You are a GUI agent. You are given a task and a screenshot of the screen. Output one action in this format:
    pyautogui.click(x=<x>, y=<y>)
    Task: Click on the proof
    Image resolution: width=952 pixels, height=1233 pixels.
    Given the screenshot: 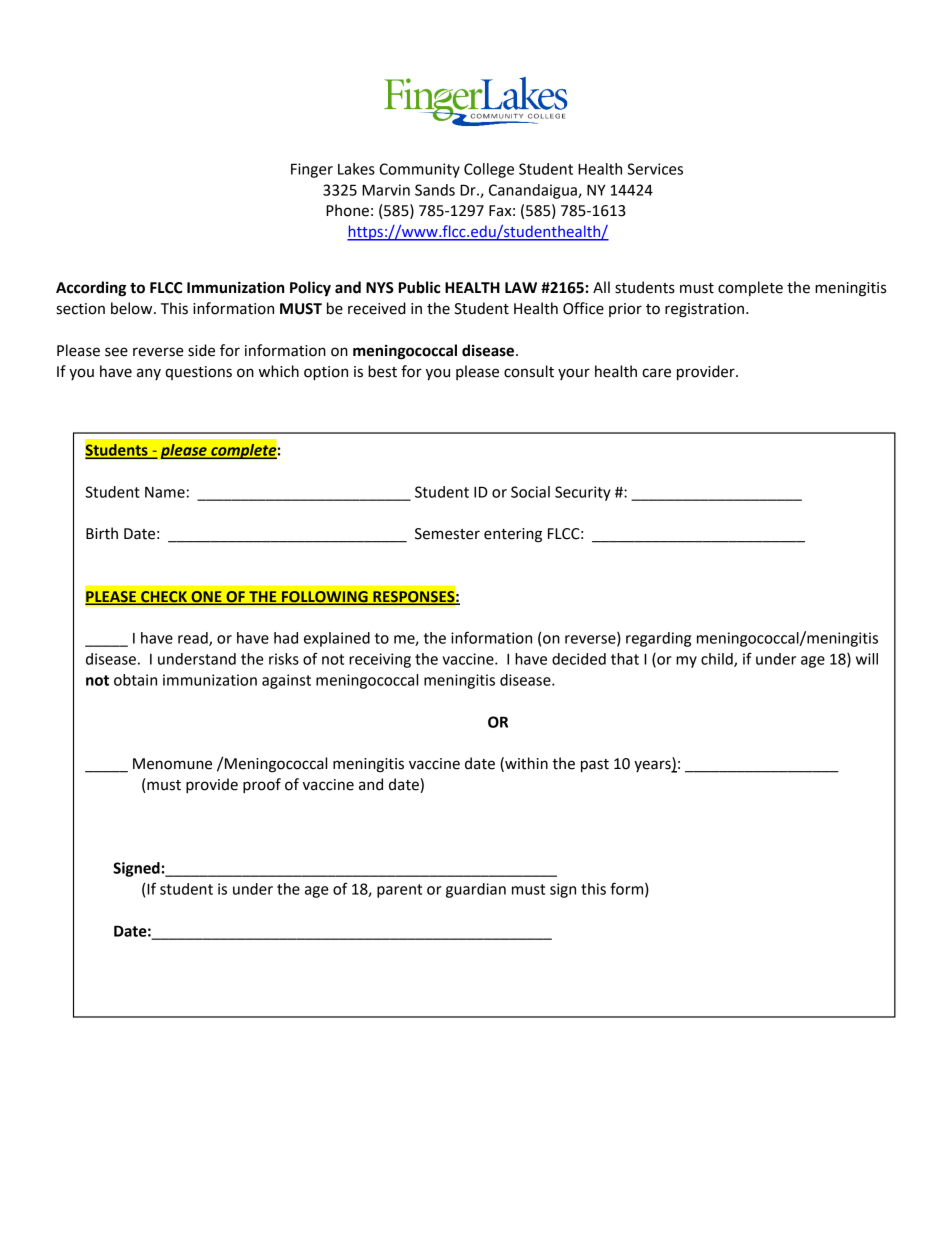 What is the action you would take?
    pyautogui.click(x=262, y=785)
